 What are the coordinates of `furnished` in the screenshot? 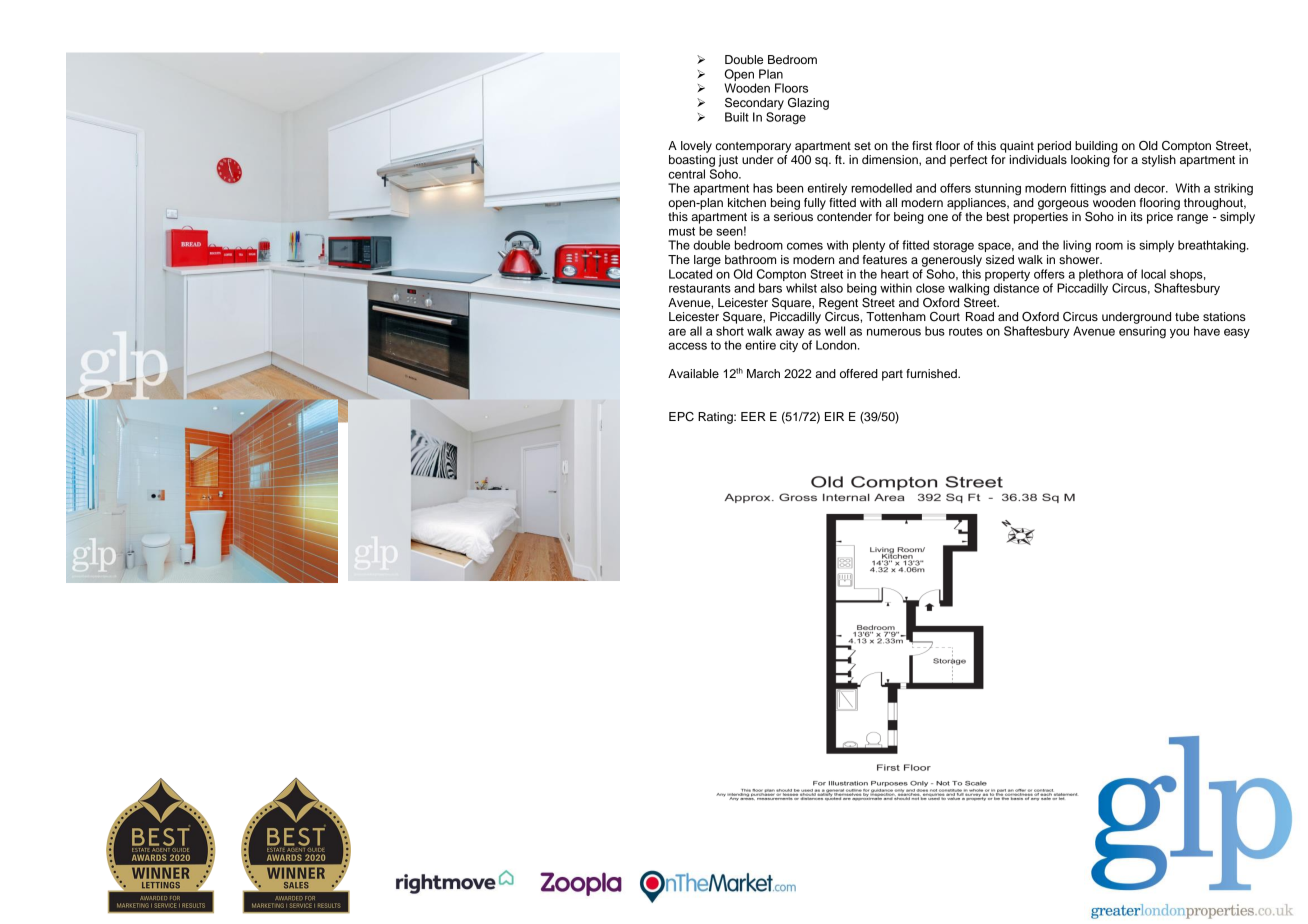 It's located at (932, 373).
